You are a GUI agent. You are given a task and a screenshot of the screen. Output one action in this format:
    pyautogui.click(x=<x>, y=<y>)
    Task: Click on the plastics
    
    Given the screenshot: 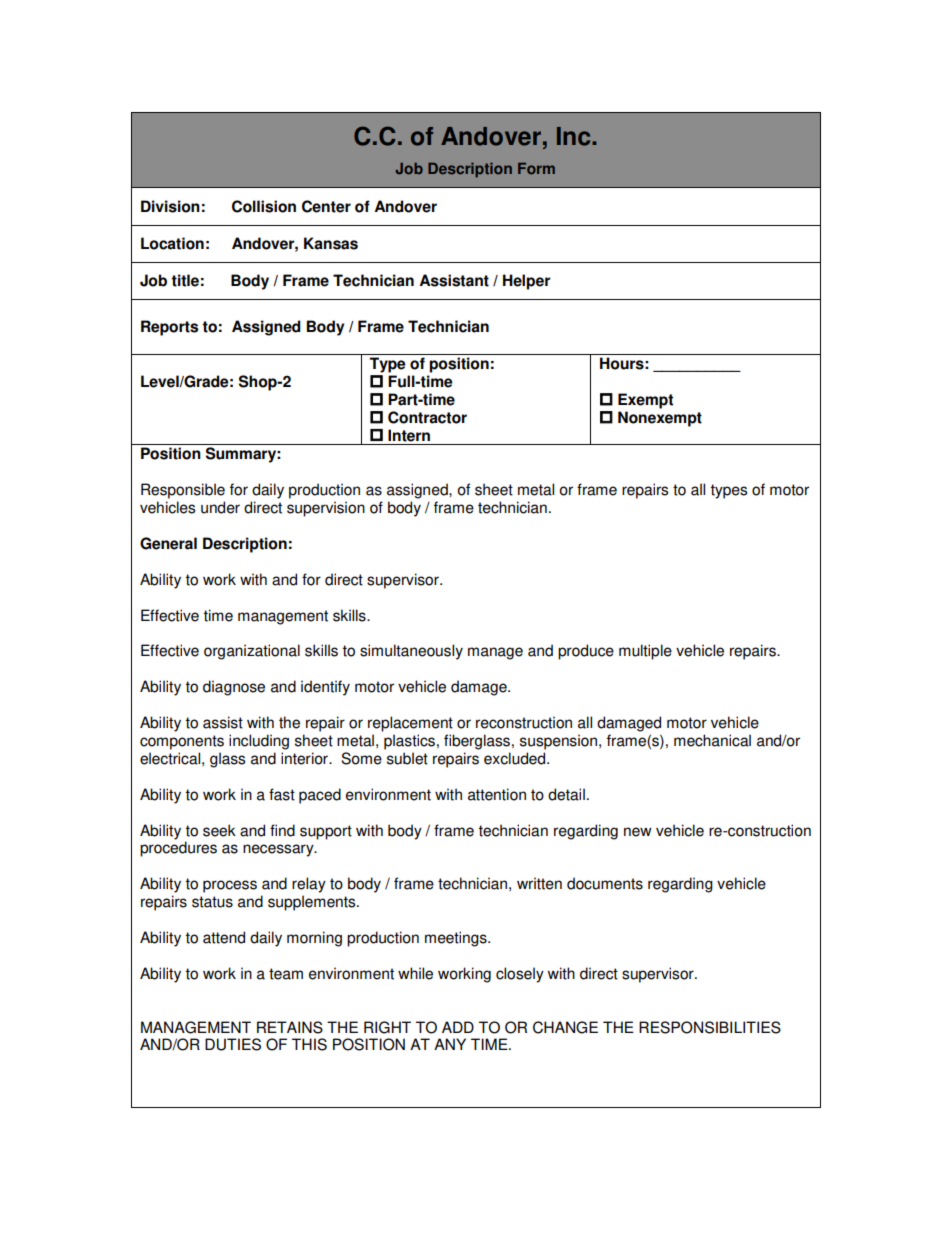 What is the action you would take?
    pyautogui.click(x=409, y=742)
